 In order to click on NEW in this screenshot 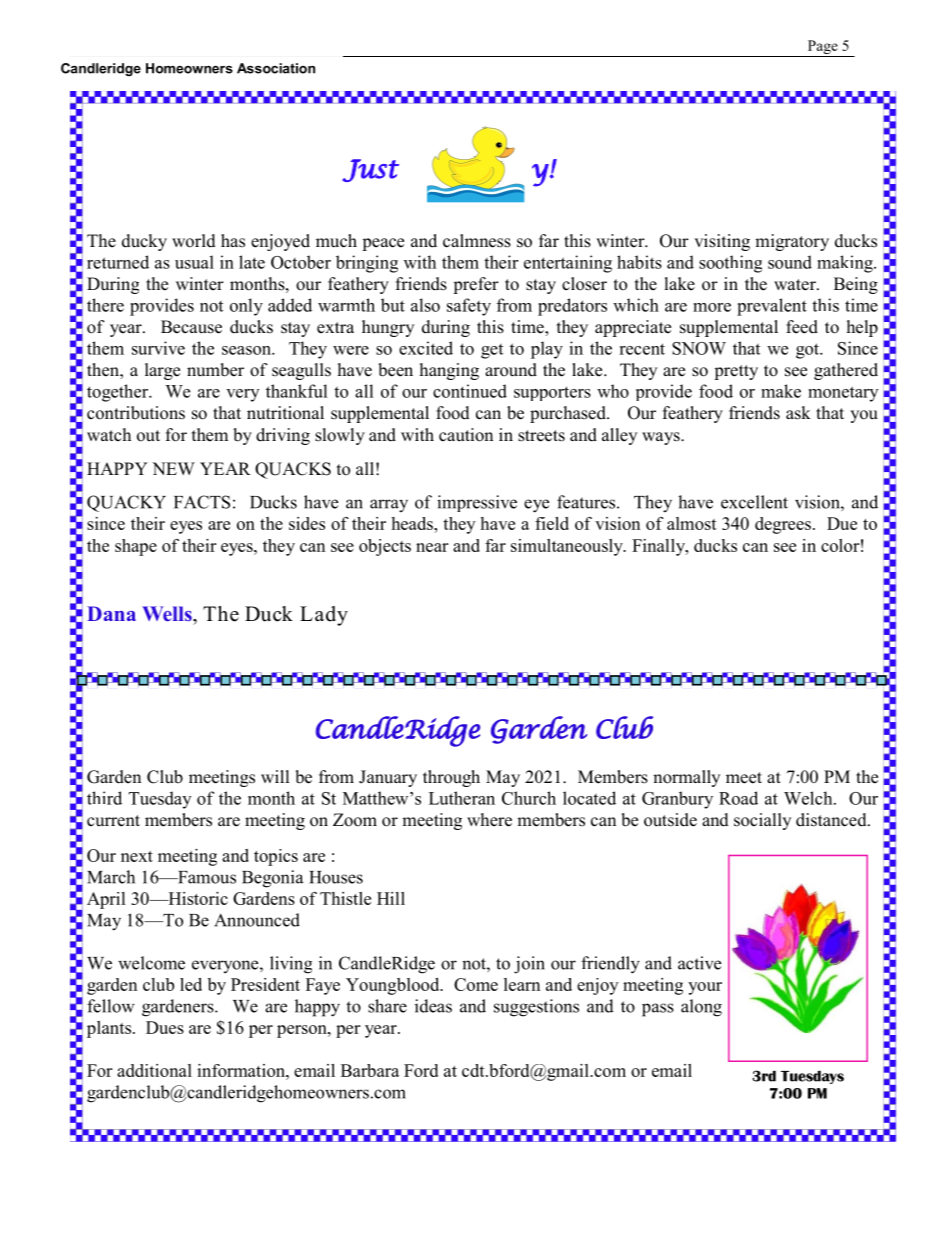, I will do `click(173, 468)`.
